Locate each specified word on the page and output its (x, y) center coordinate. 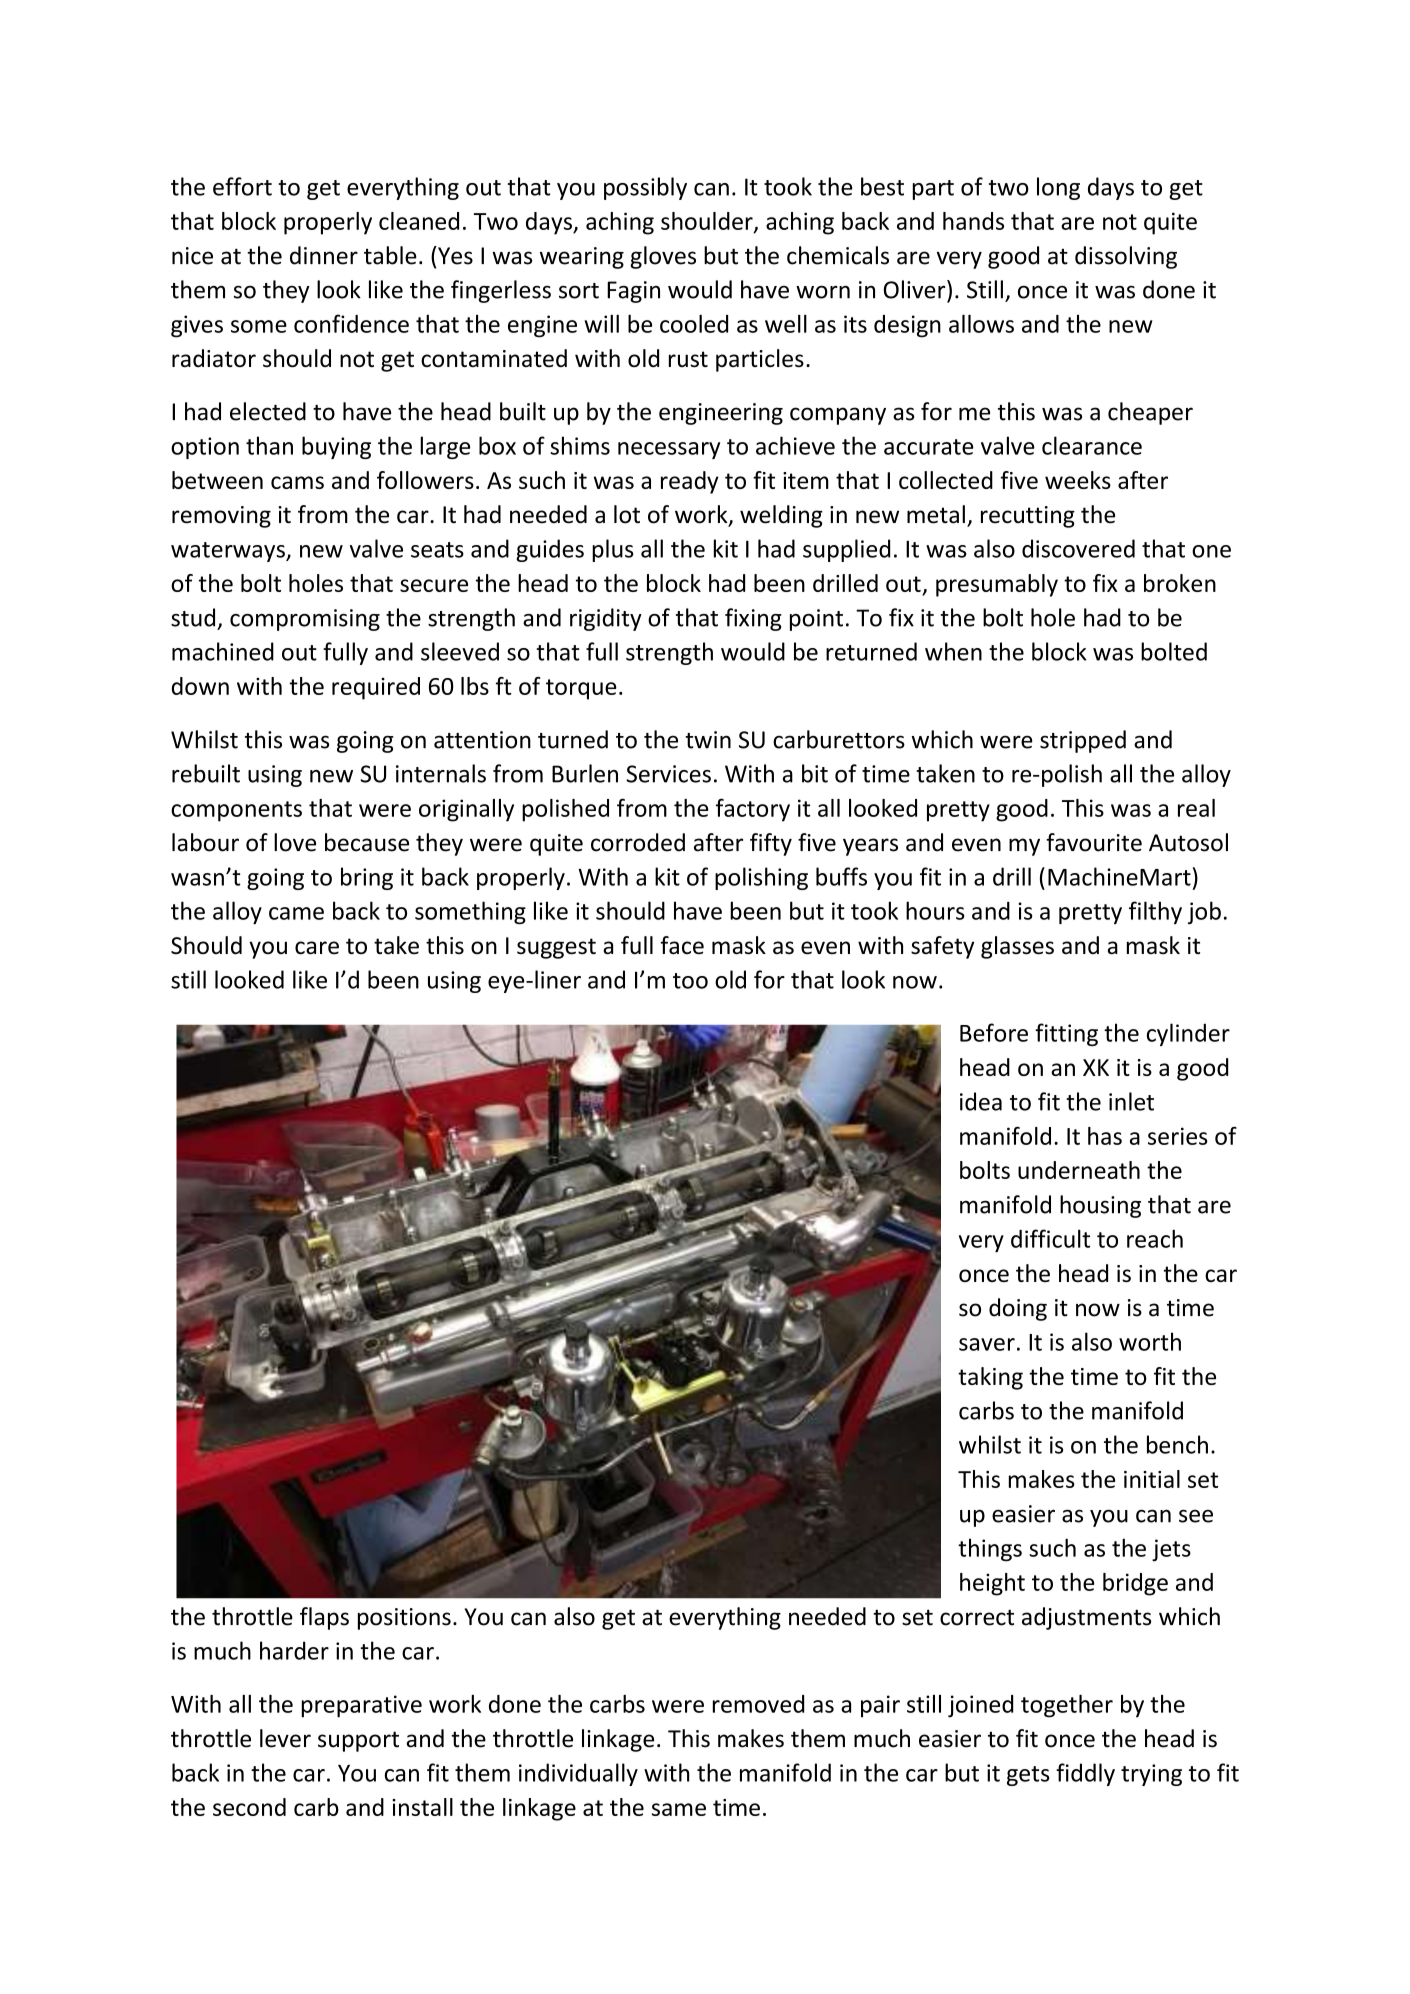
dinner (324, 255)
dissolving (1126, 257)
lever (285, 1738)
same (679, 1809)
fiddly (1085, 1774)
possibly (645, 188)
